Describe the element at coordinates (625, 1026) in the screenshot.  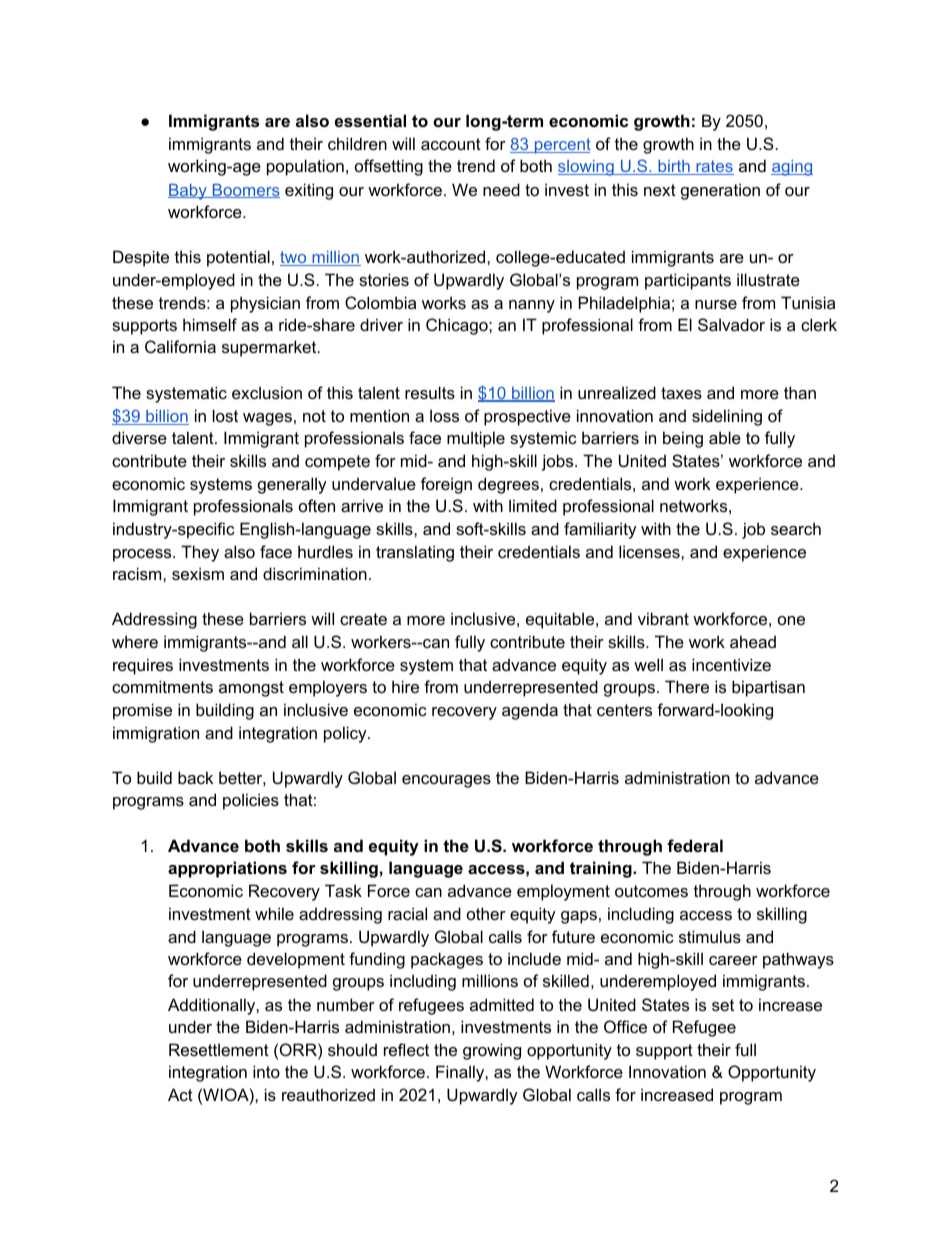
I see `Office` at that location.
